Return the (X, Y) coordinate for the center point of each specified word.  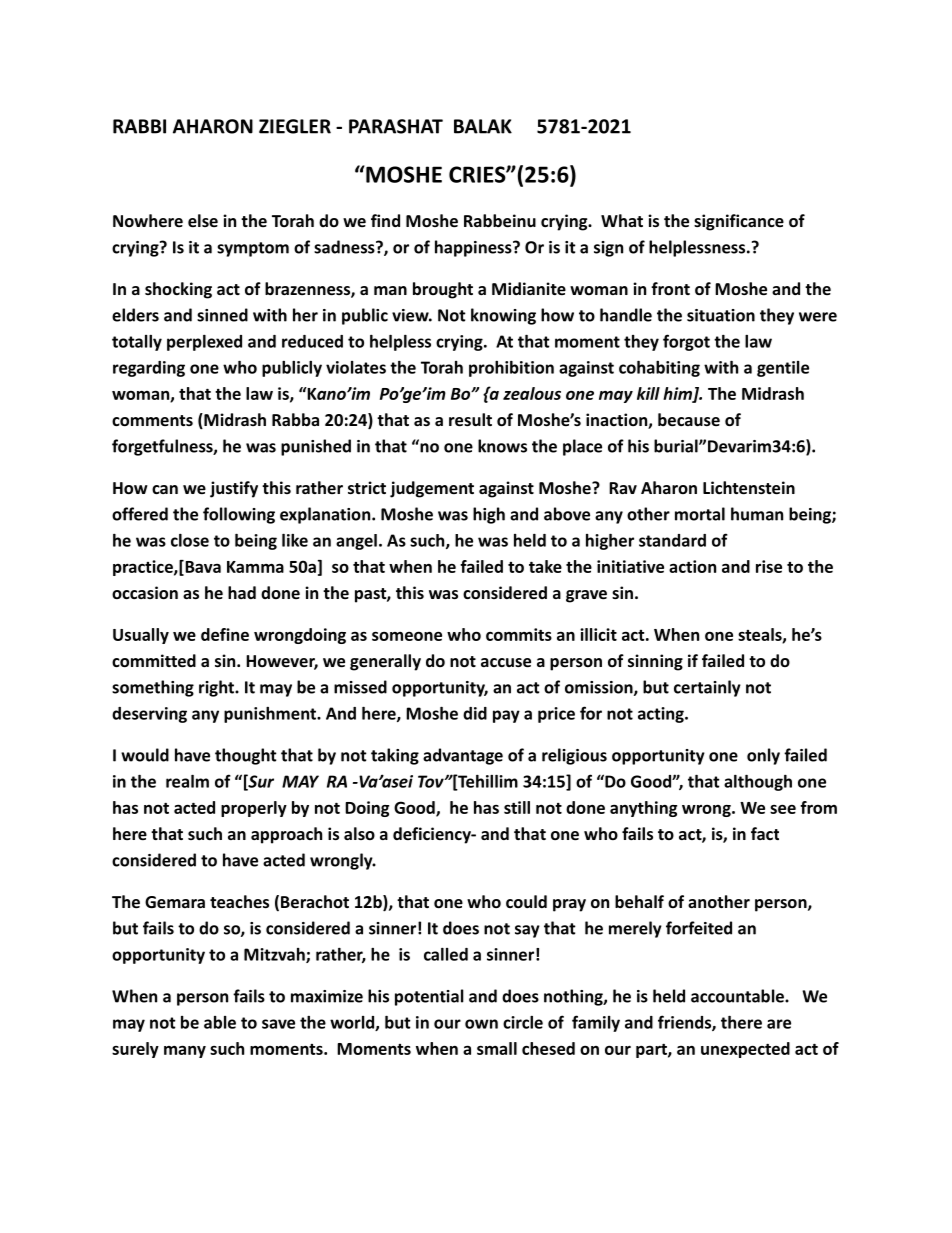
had (242, 592)
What (622, 220)
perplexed (204, 343)
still (517, 807)
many (185, 1051)
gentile (783, 369)
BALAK (483, 126)
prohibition (511, 369)
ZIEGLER (295, 126)
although (758, 783)
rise (769, 566)
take (545, 566)
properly (254, 809)
